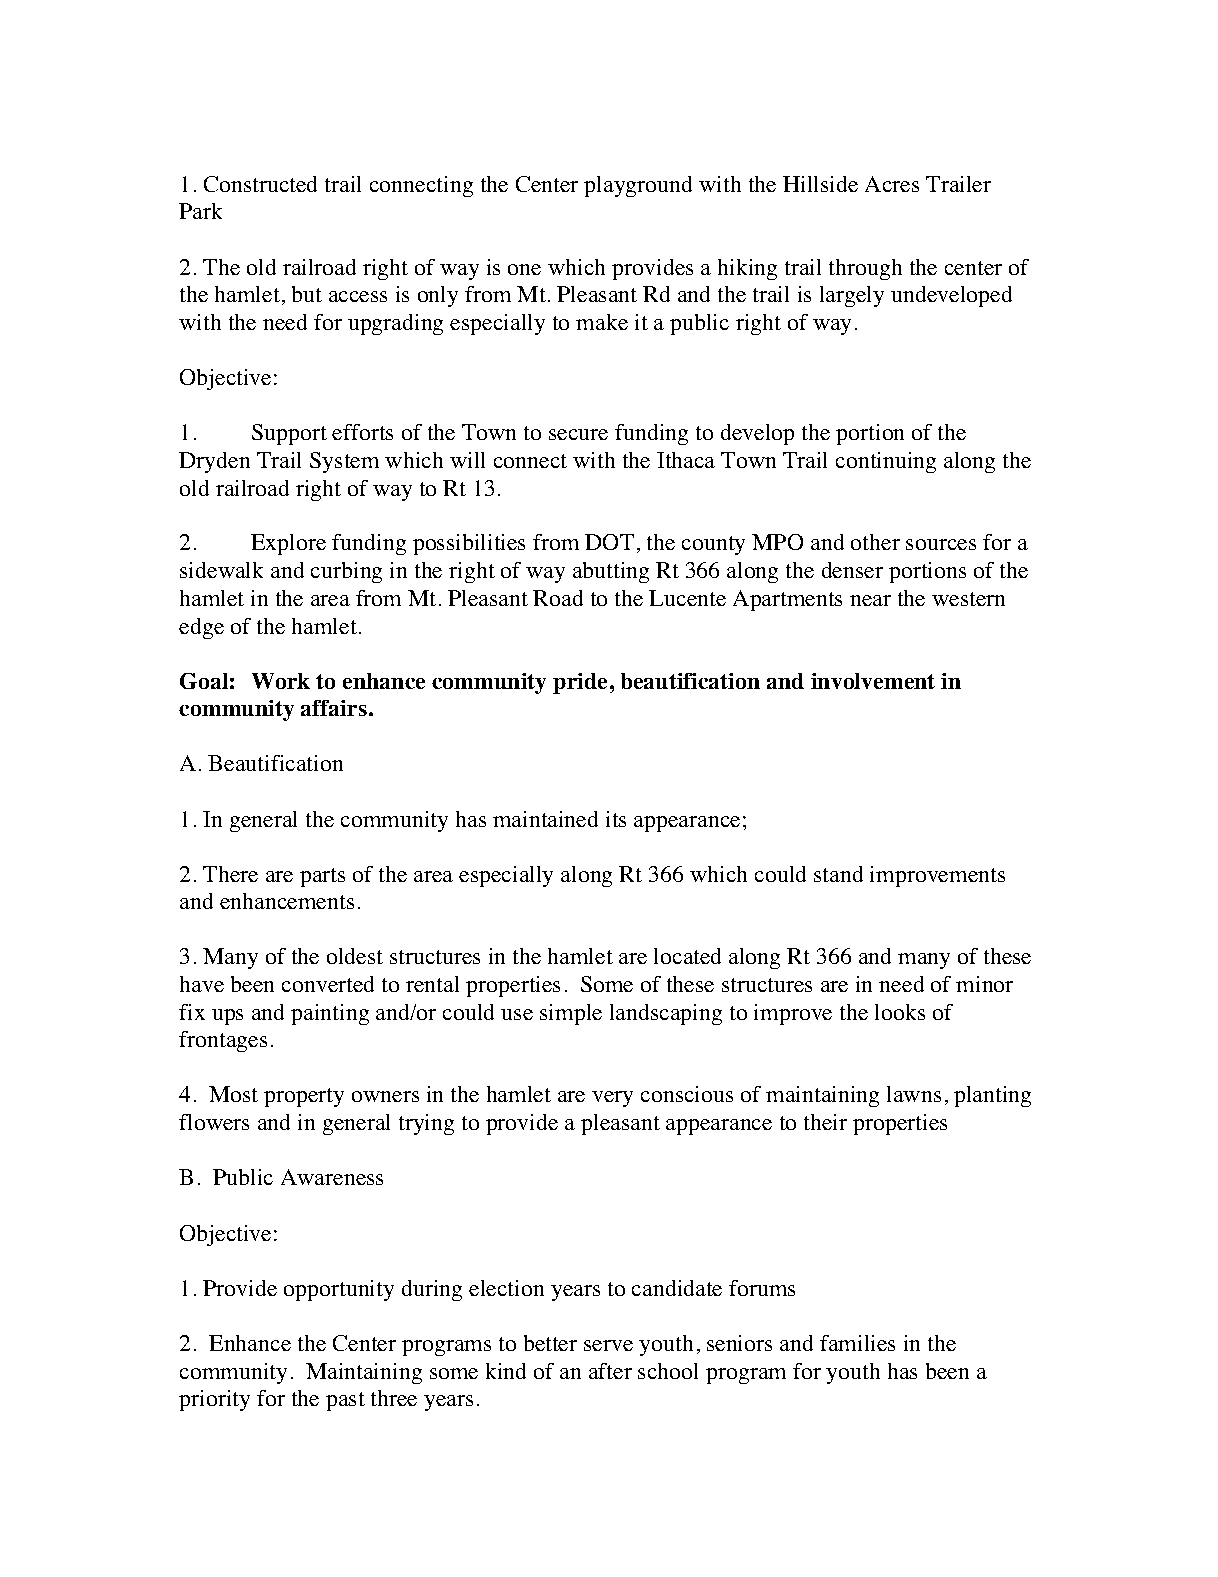  Describe the element at coordinates (260, 184) in the screenshot. I see `Constructed` at that location.
